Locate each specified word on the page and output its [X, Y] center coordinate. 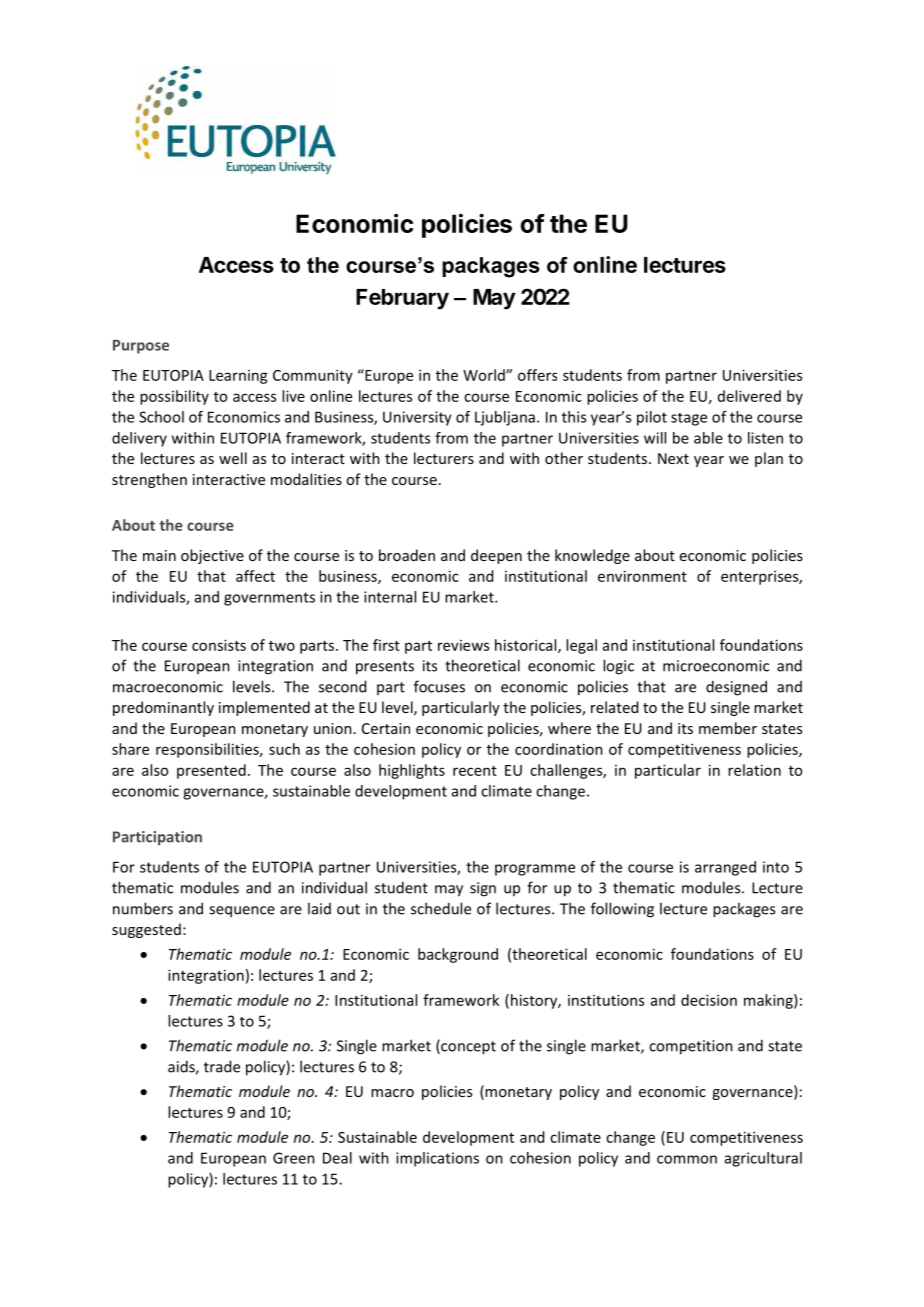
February [402, 299]
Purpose [141, 347]
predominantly [163, 708]
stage [689, 419]
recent [475, 771]
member [728, 728]
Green [294, 1158]
